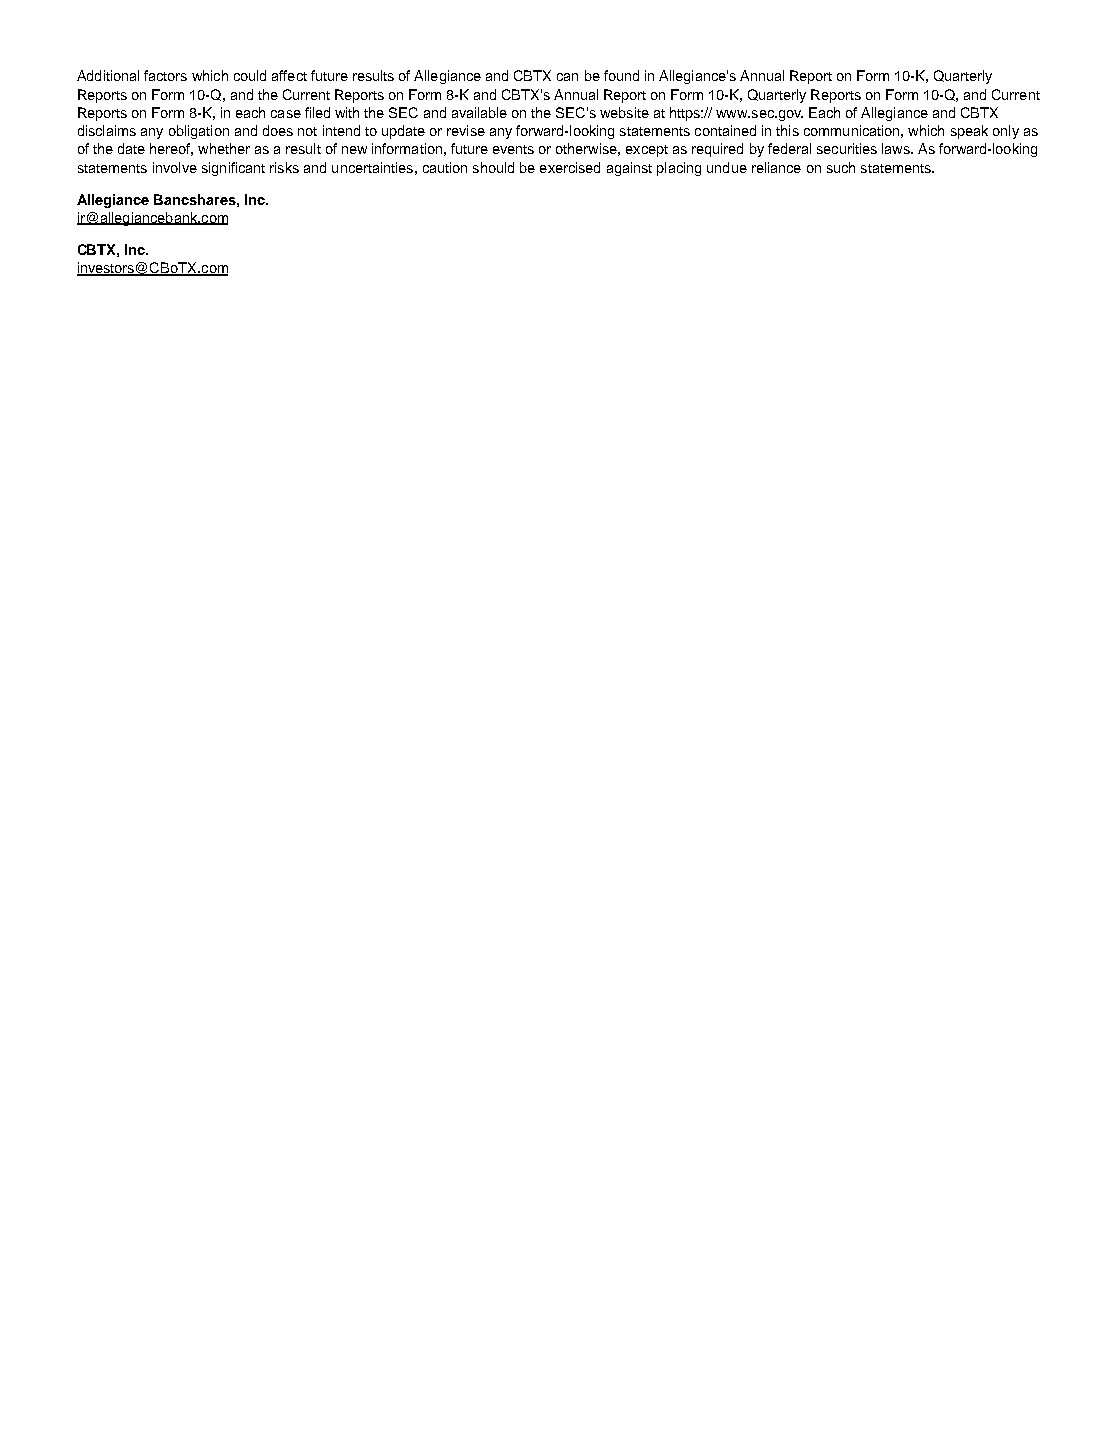  Describe the element at coordinates (621, 75) in the document. I see `found` at that location.
